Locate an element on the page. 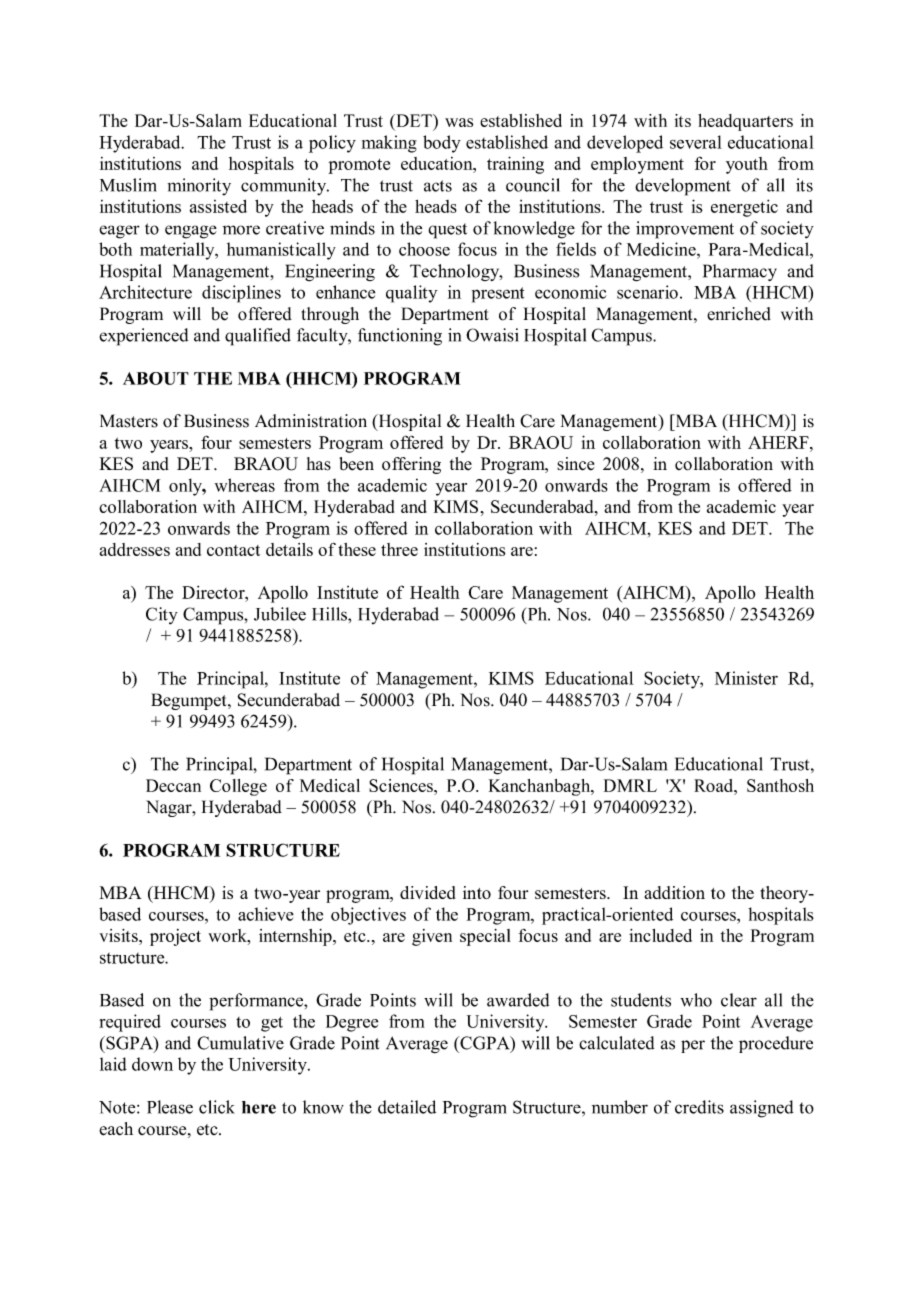  click is located at coordinates (217, 1107).
